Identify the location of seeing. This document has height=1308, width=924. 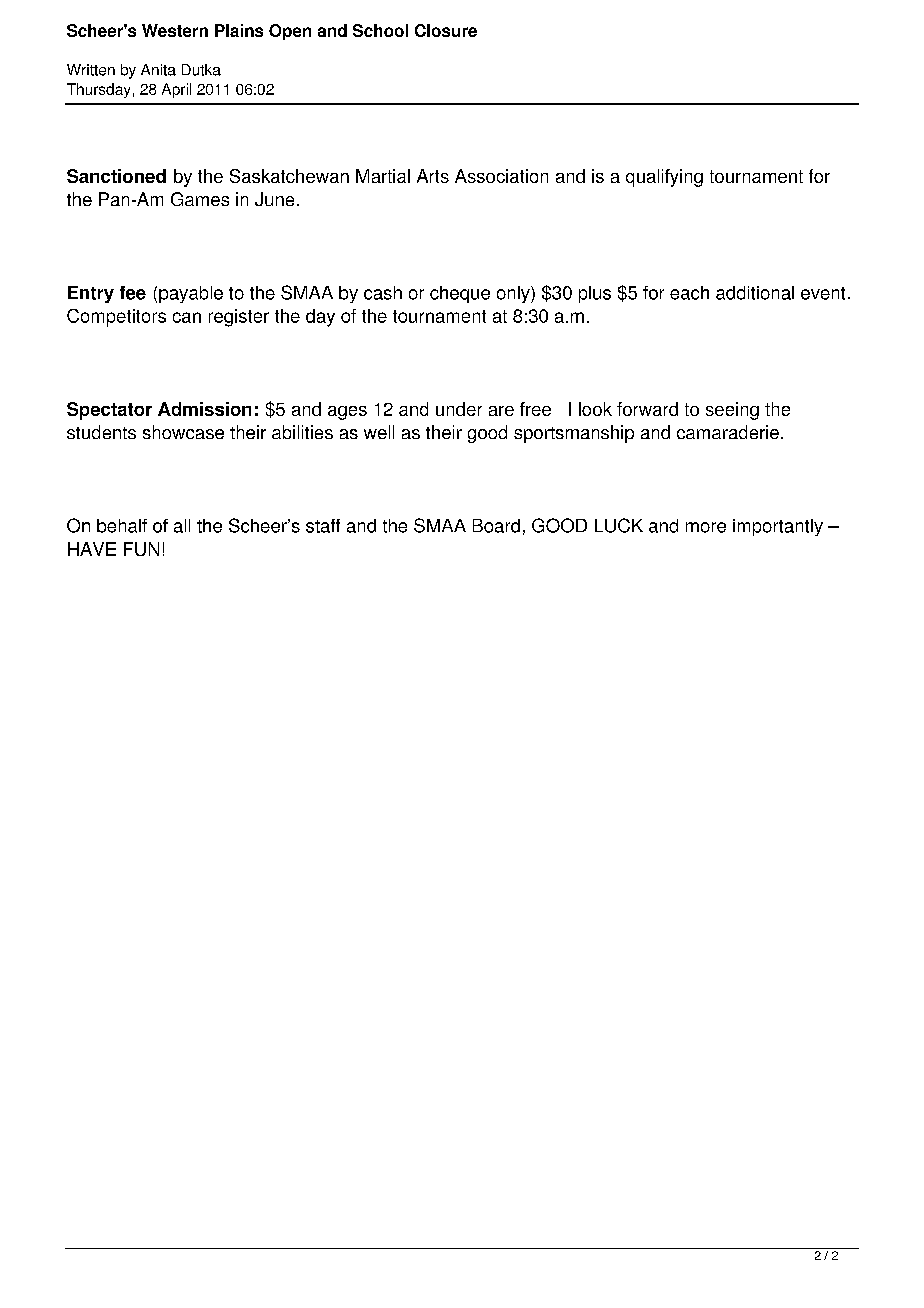
(732, 411).
